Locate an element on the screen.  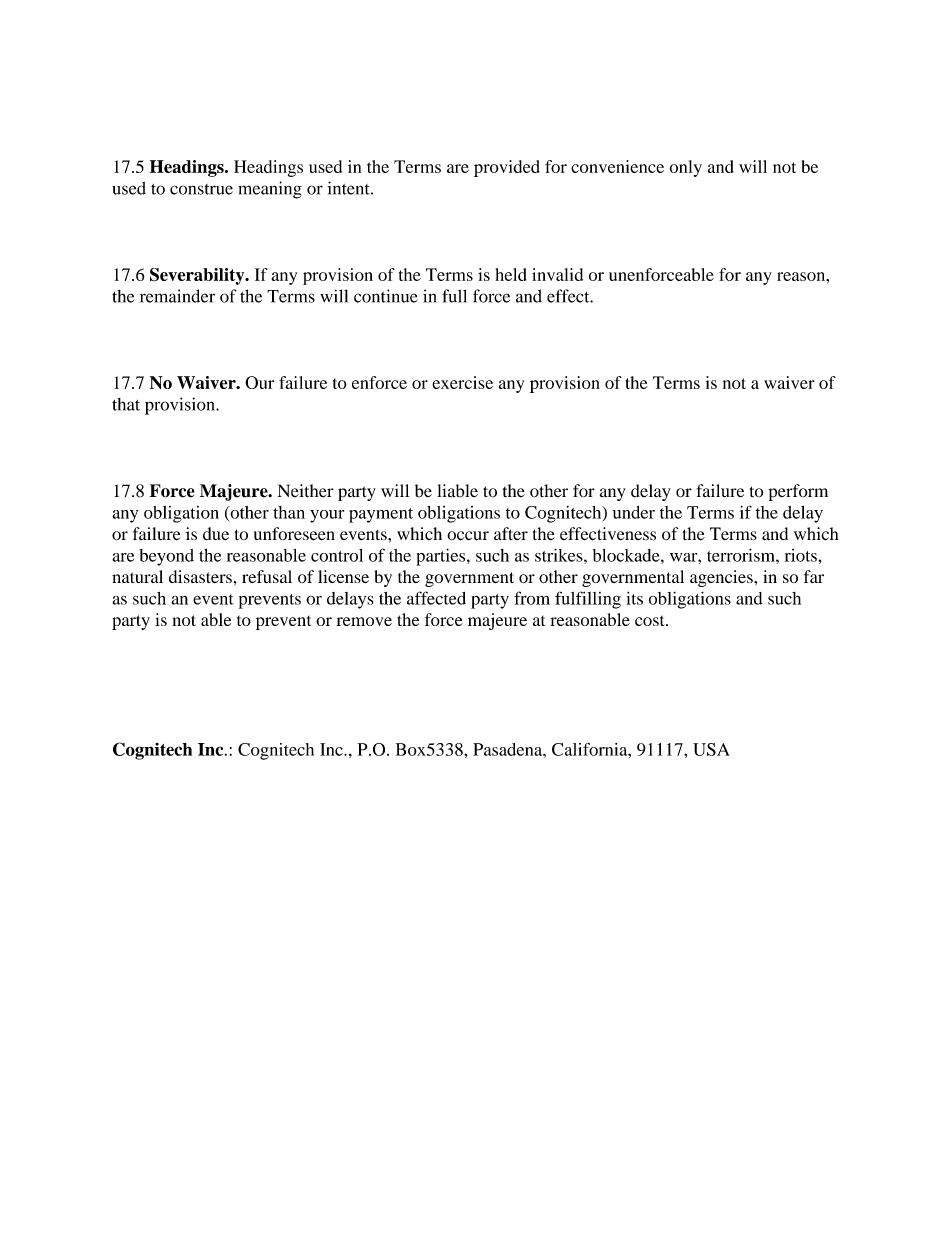
that is located at coordinates (126, 404).
